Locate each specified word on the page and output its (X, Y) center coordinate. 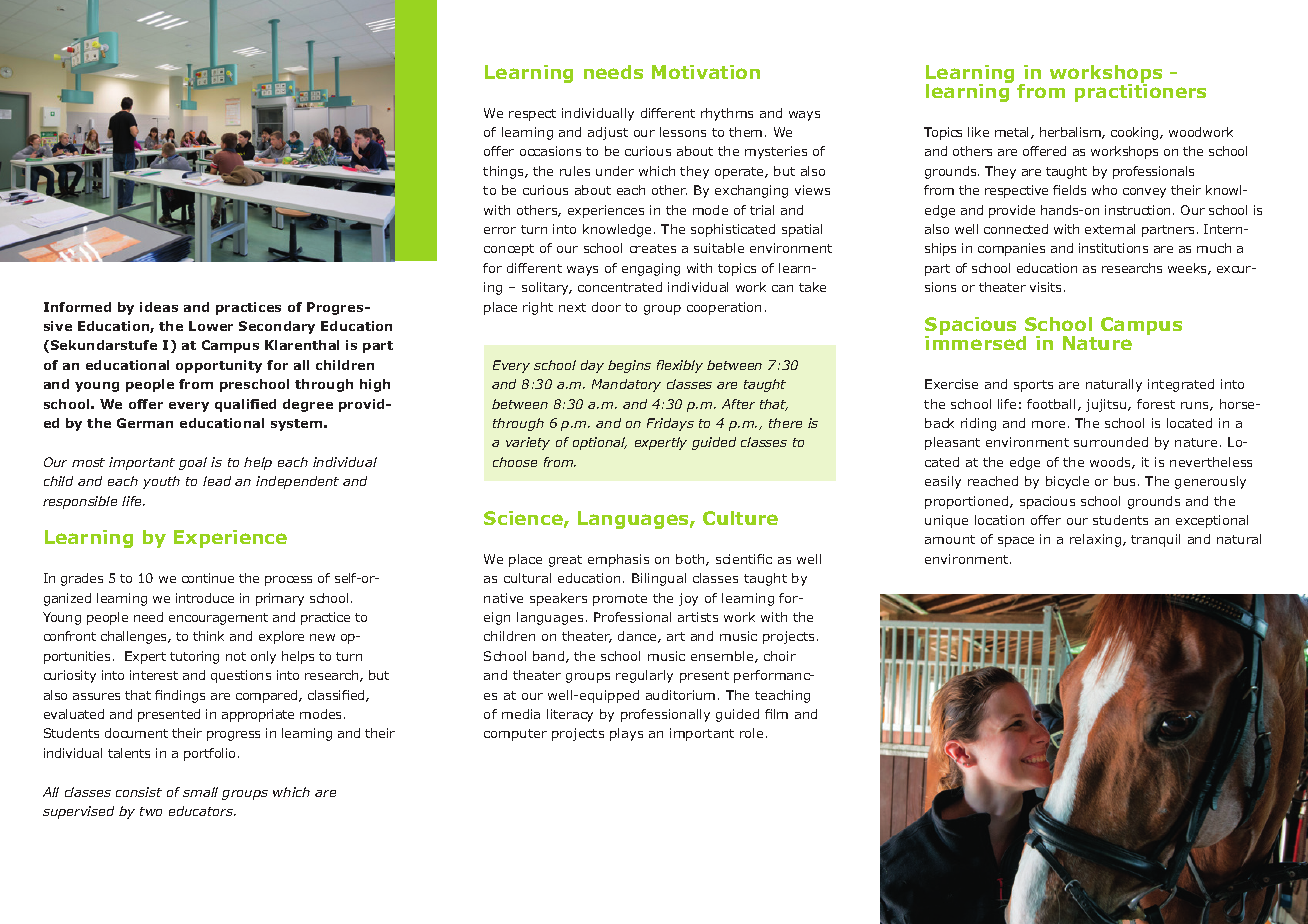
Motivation (706, 72)
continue (208, 578)
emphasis (618, 560)
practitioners (1140, 92)
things (504, 172)
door (606, 307)
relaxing (1097, 540)
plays (626, 734)
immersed (975, 342)
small (200, 792)
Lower (211, 326)
